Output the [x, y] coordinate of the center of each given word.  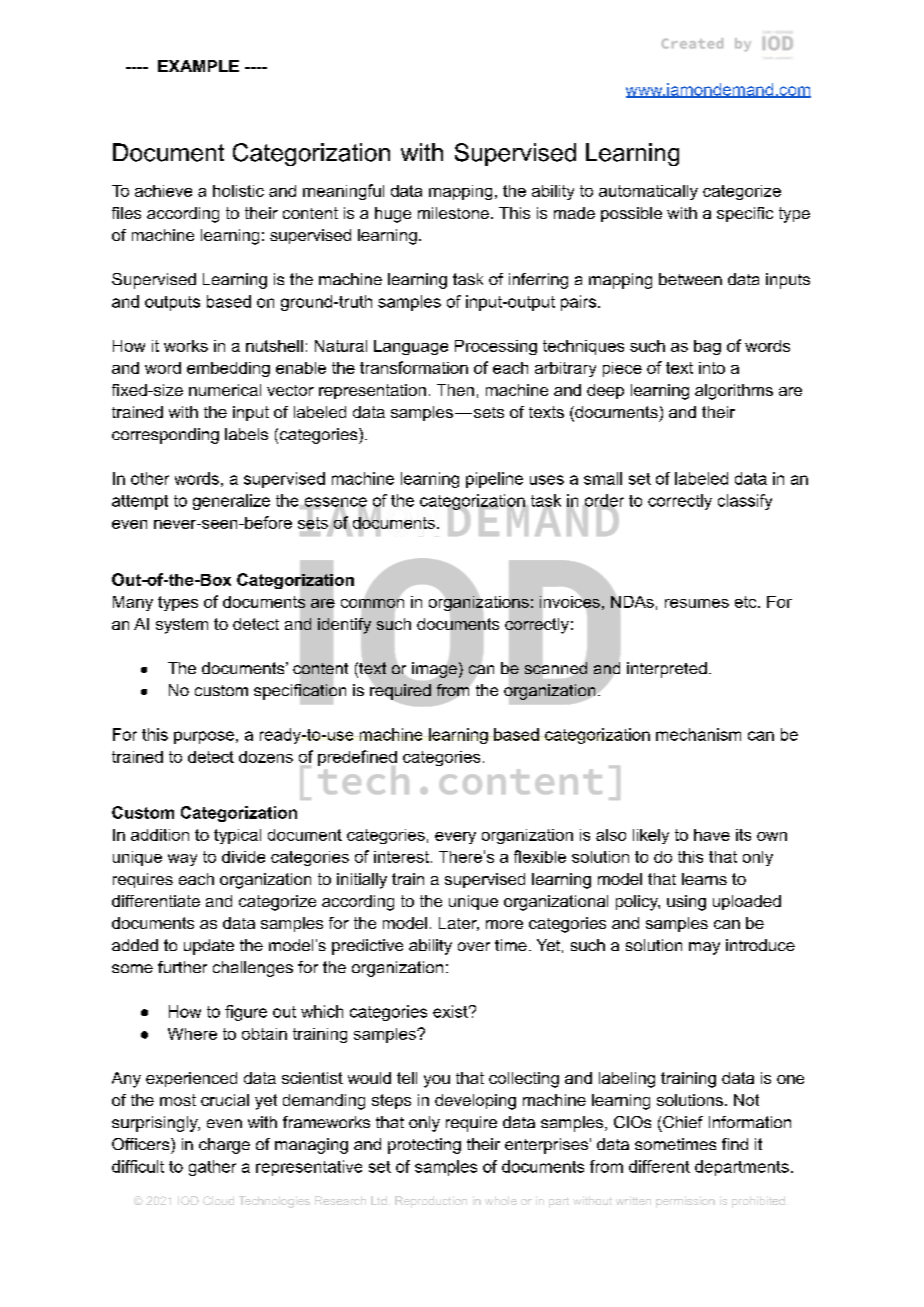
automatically [648, 192]
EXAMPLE [198, 66]
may [704, 948]
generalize [231, 502]
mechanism [698, 734]
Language [411, 347]
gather [212, 1168]
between [690, 279]
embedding [228, 369]
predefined [357, 759]
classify [745, 502]
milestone [453, 213]
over [474, 946]
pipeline [494, 480]
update [209, 947]
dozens [266, 757]
